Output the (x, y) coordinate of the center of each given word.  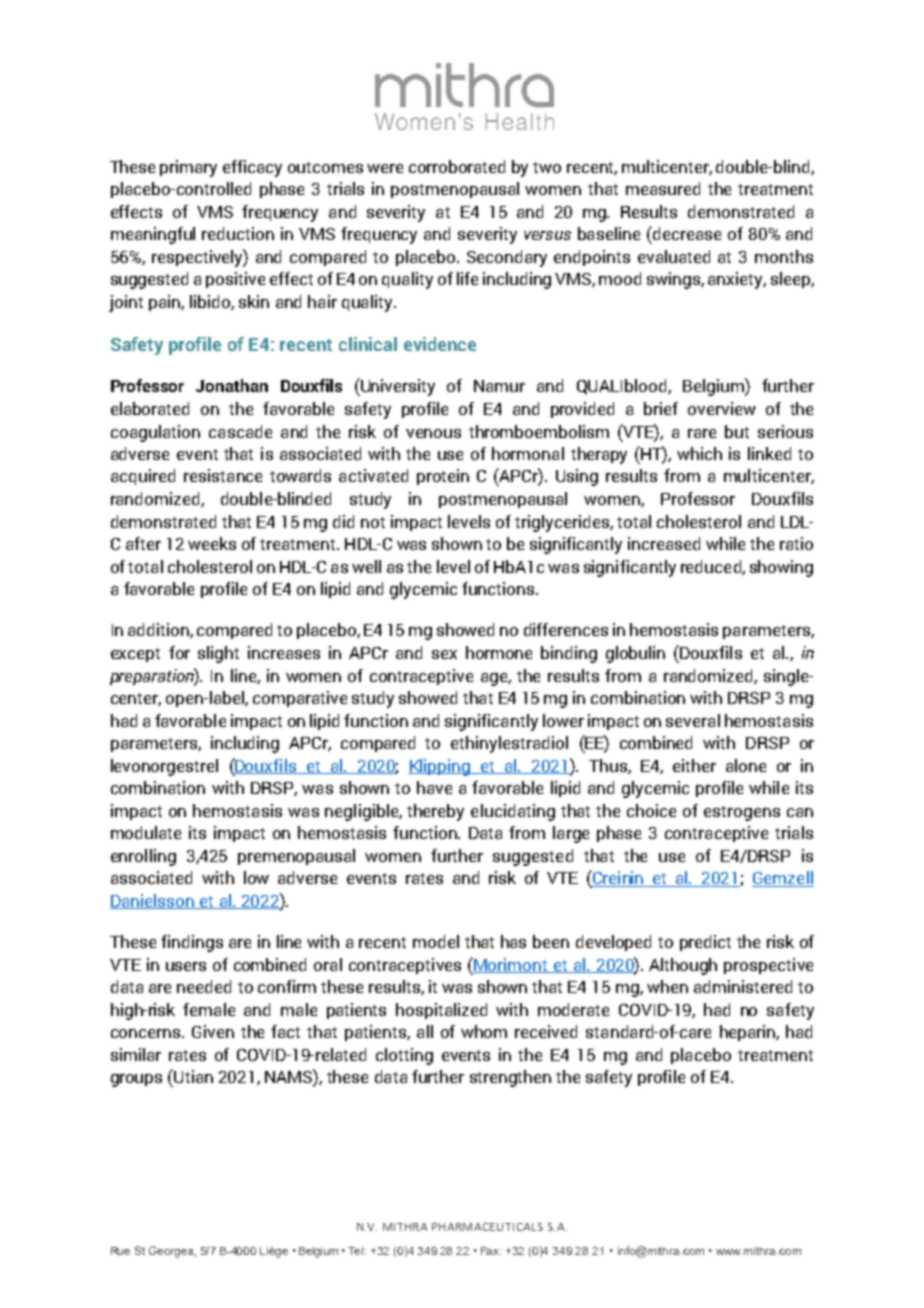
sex (444, 654)
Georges (171, 1252)
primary (188, 168)
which (699, 453)
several (693, 720)
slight (218, 654)
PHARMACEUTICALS (487, 1227)
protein (443, 477)
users (186, 966)
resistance (223, 475)
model (436, 941)
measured (663, 188)
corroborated (457, 166)
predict (705, 943)
